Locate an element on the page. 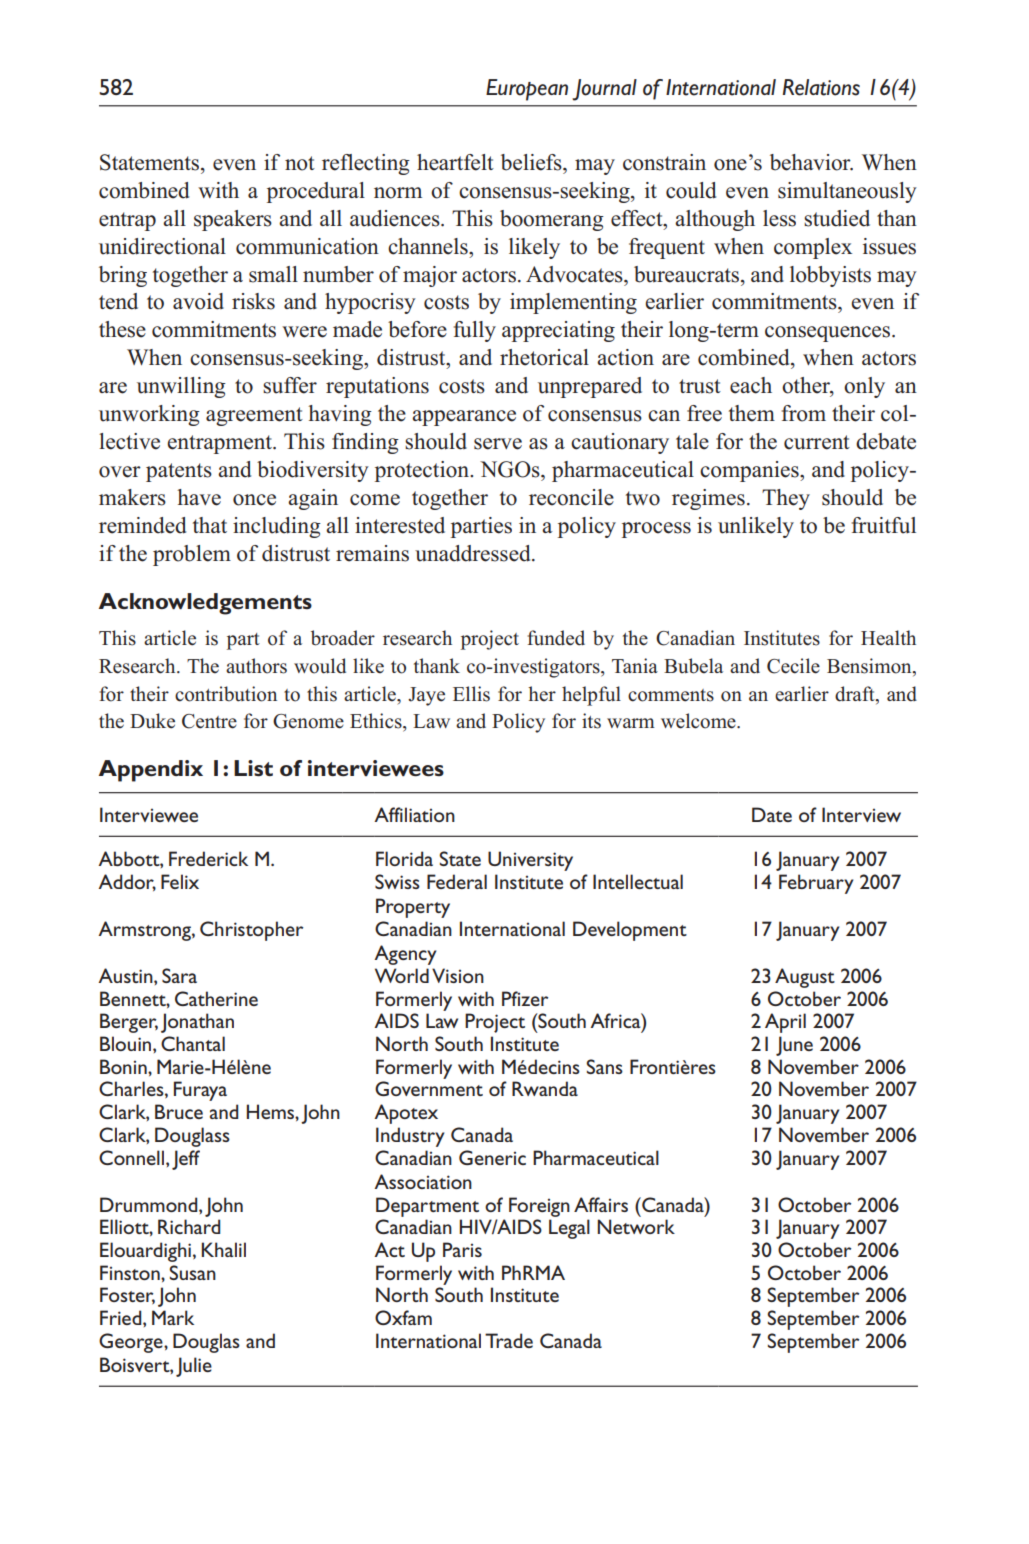  Pfizer is located at coordinates (525, 998).
